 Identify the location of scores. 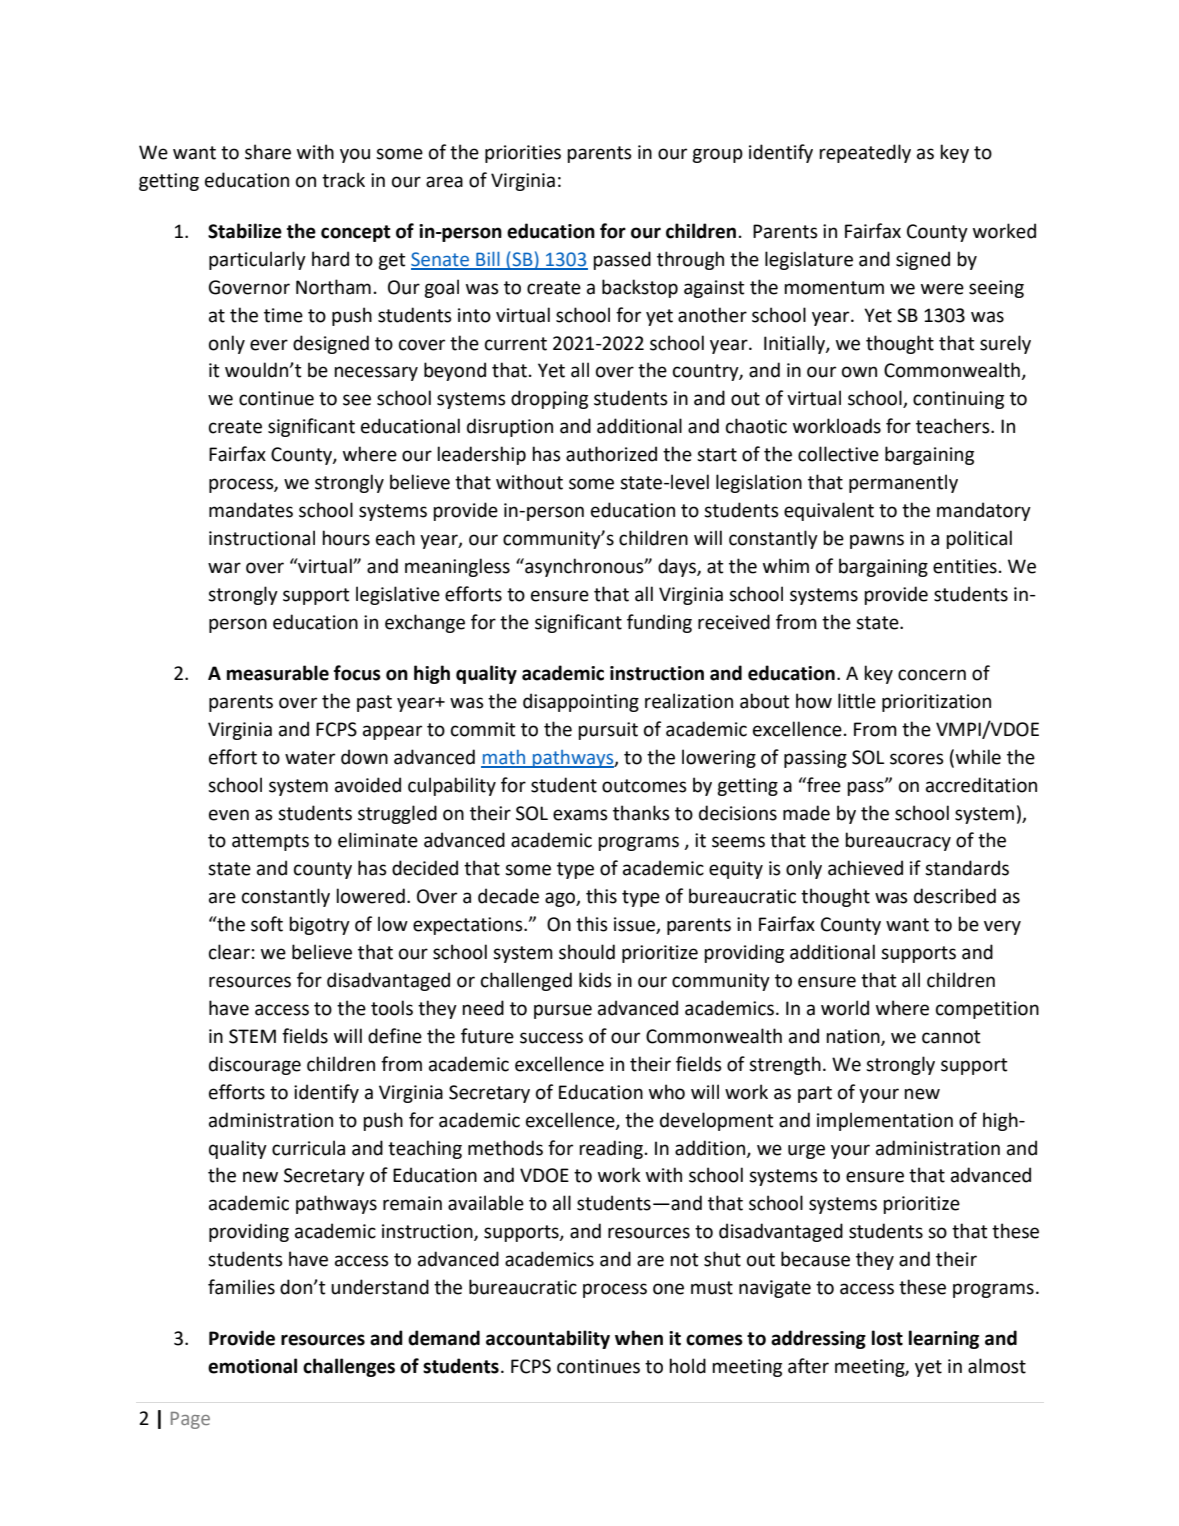
(917, 759).
